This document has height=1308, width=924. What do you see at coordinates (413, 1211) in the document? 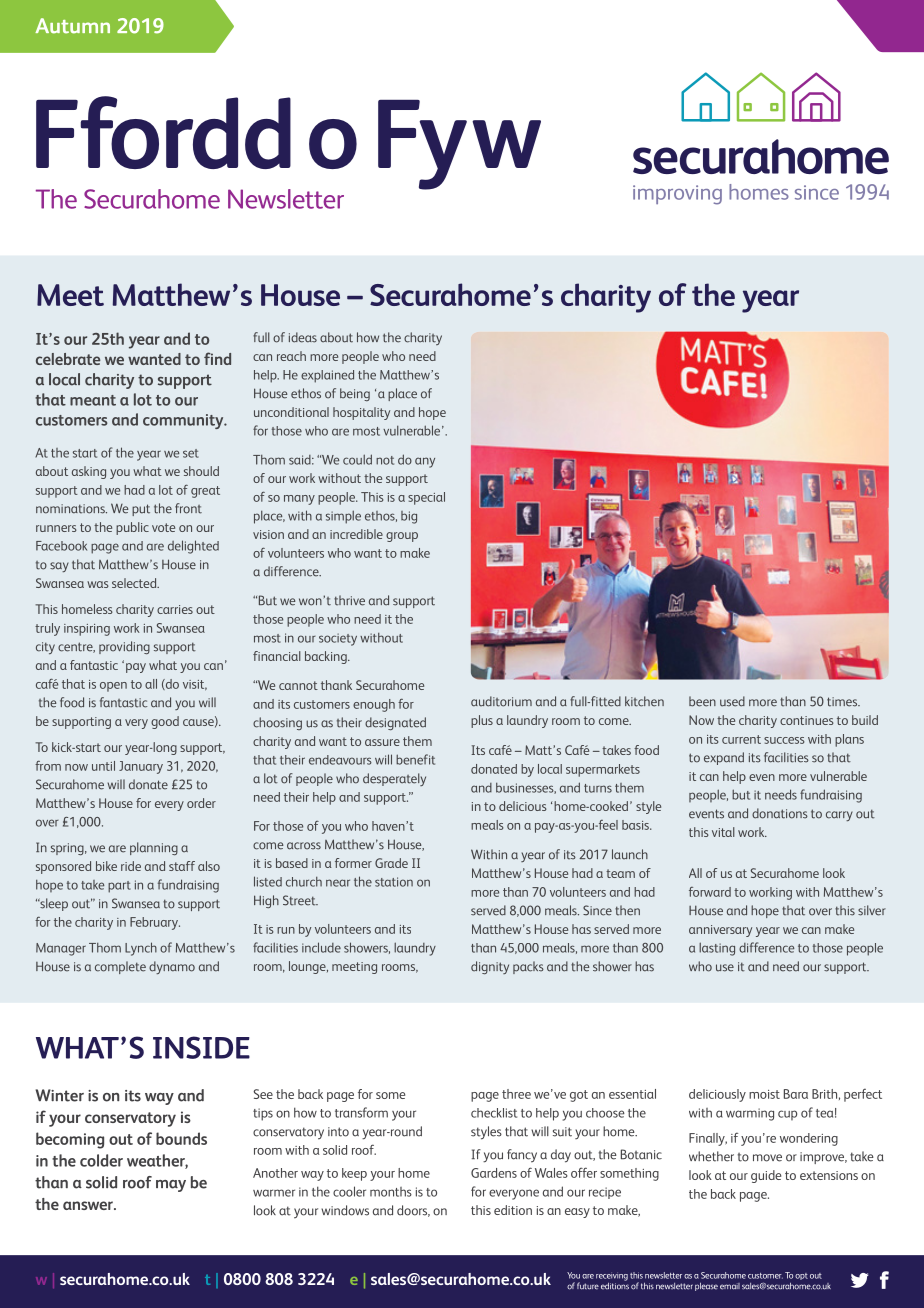
I see `doors` at bounding box center [413, 1211].
